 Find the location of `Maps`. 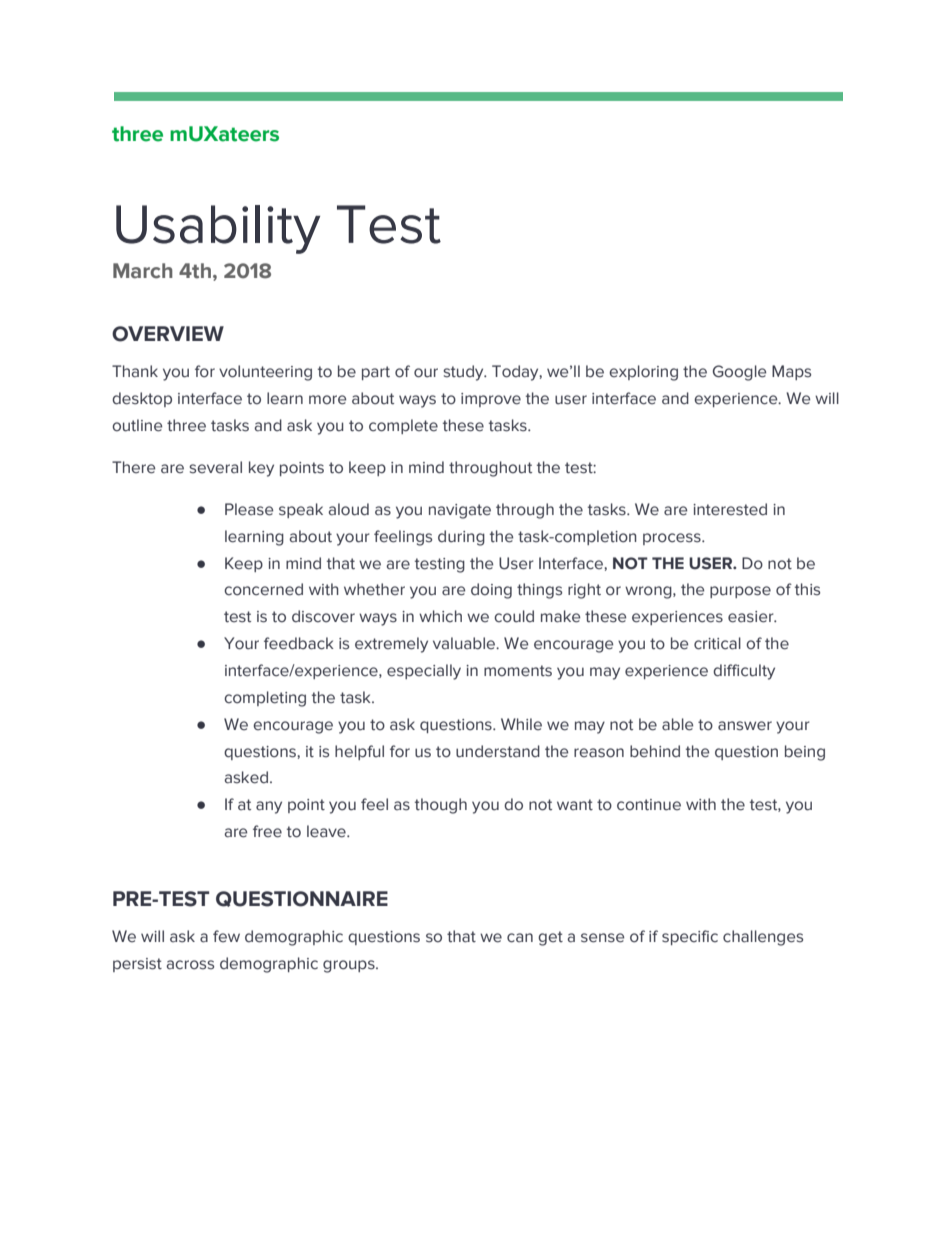

Maps is located at coordinates (791, 372).
